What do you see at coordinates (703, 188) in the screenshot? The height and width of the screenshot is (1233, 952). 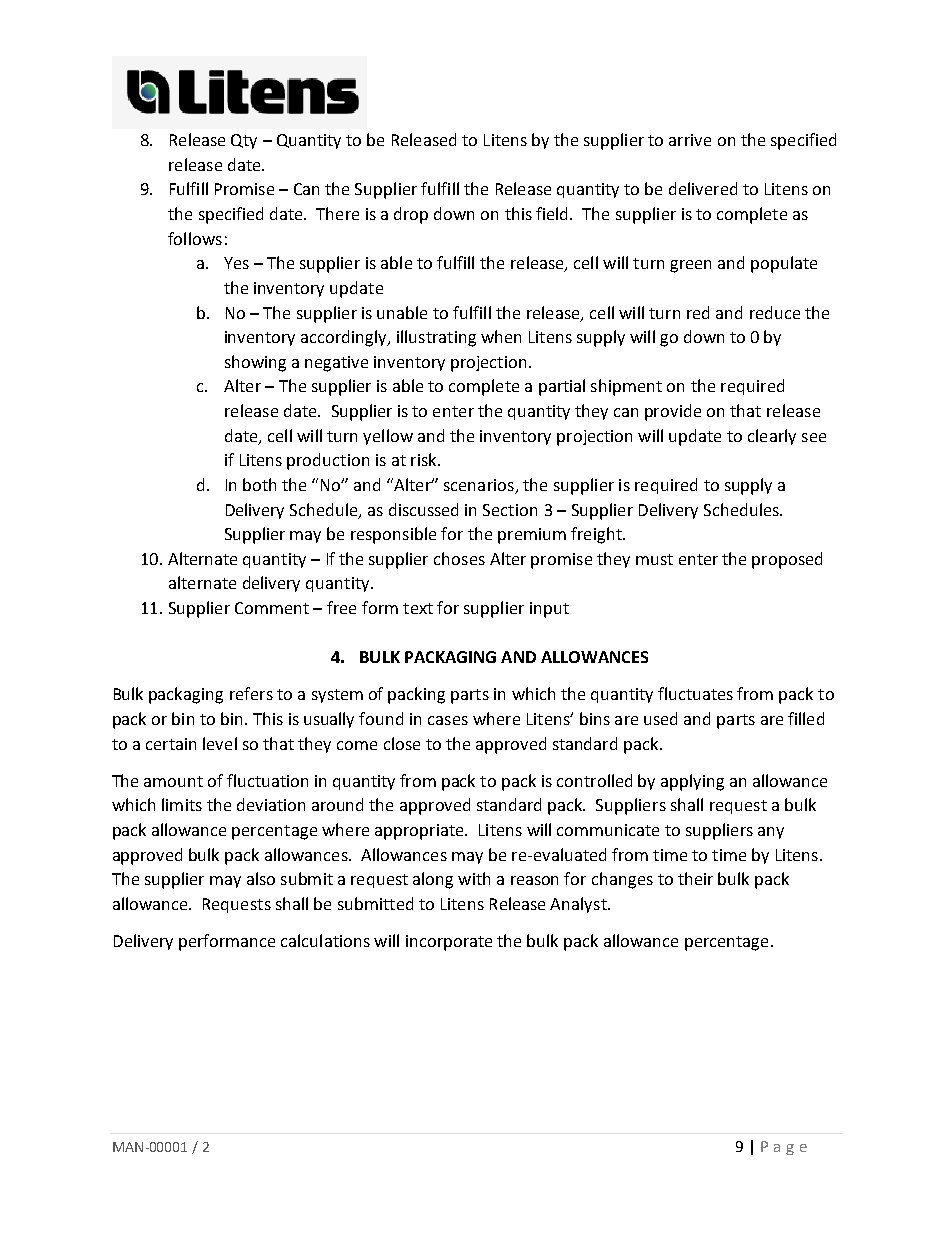 I see `delivered` at bounding box center [703, 188].
